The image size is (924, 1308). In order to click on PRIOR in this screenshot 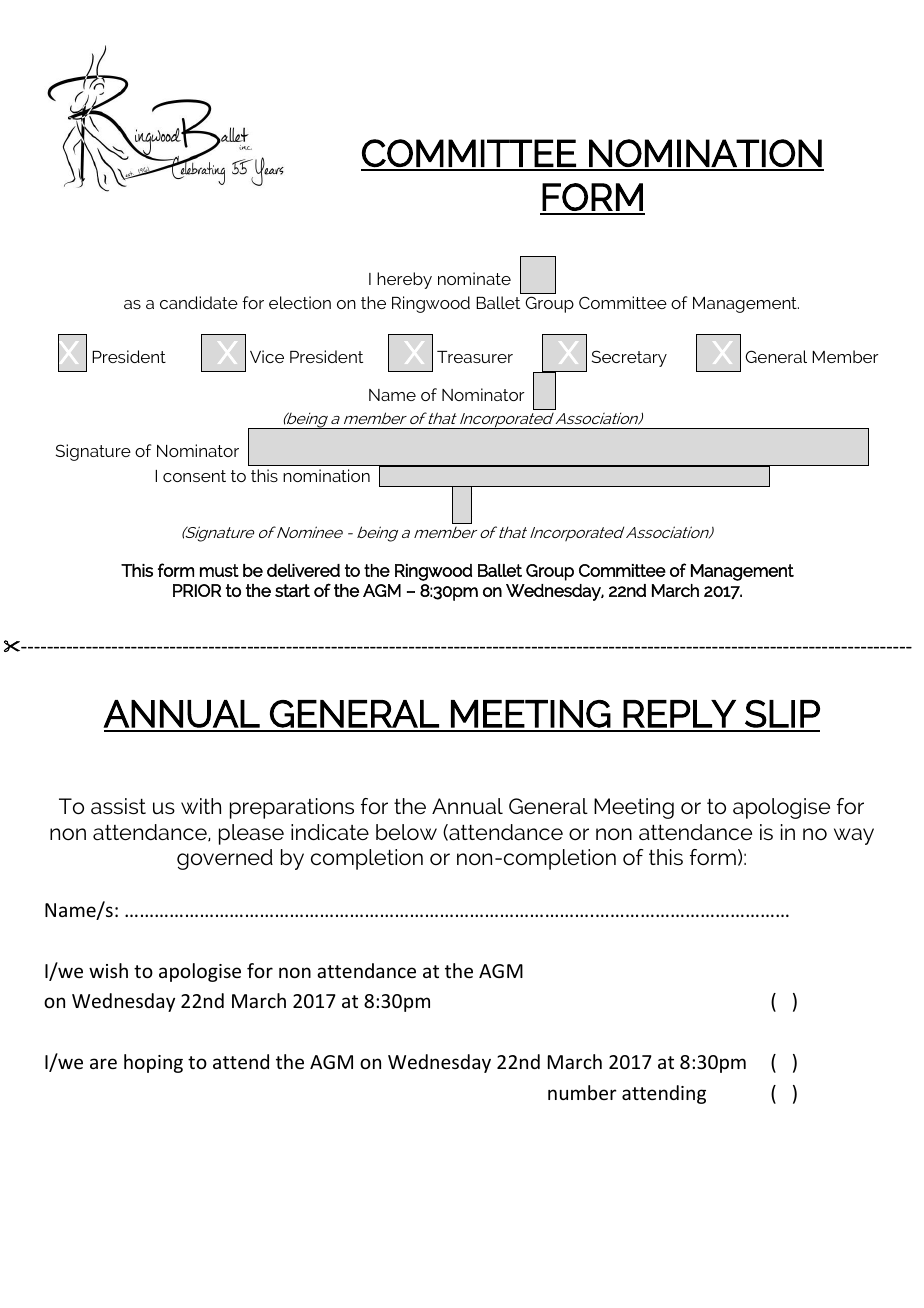, I will do `click(197, 590)`.
